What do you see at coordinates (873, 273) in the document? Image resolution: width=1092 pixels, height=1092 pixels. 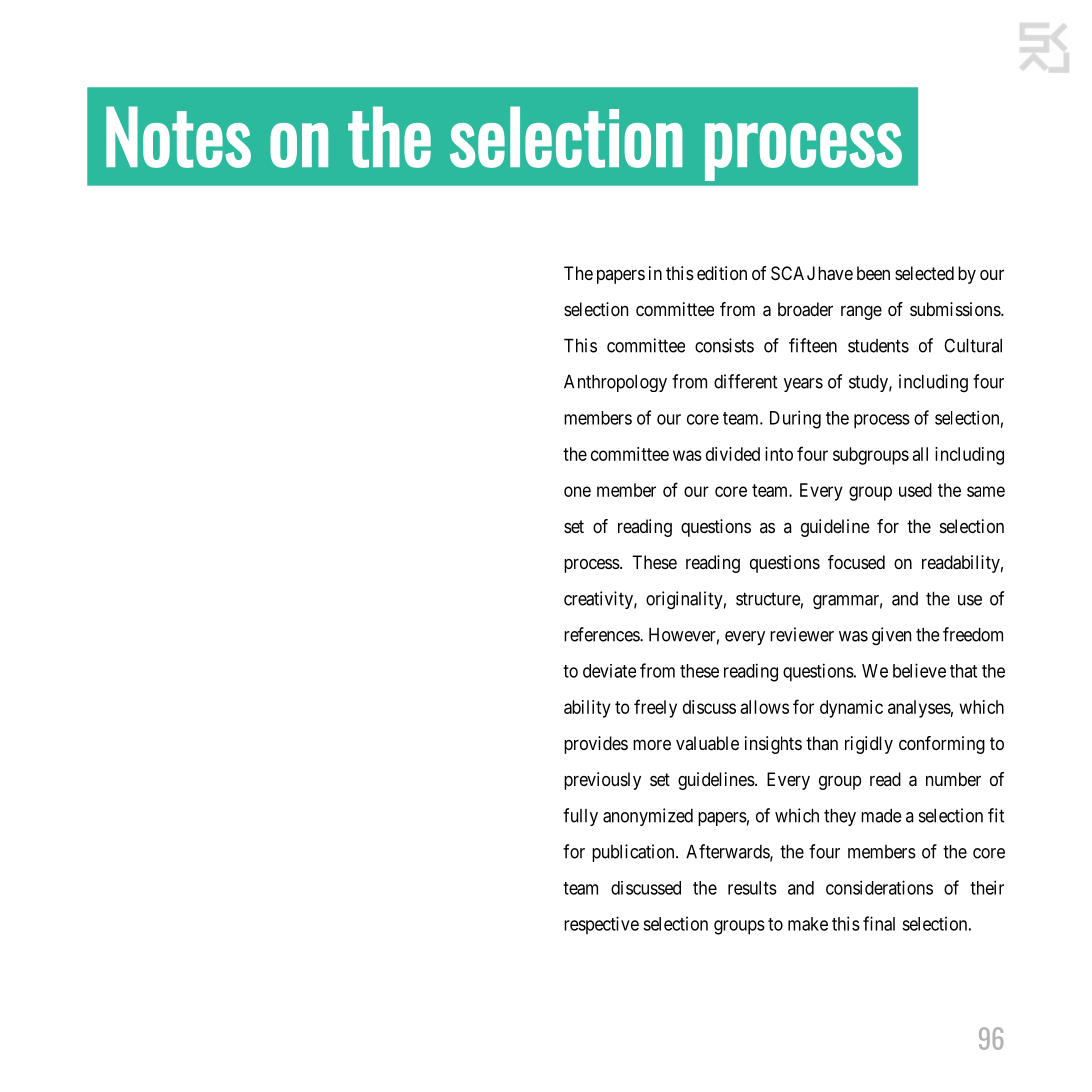 I see `been` at bounding box center [873, 273].
